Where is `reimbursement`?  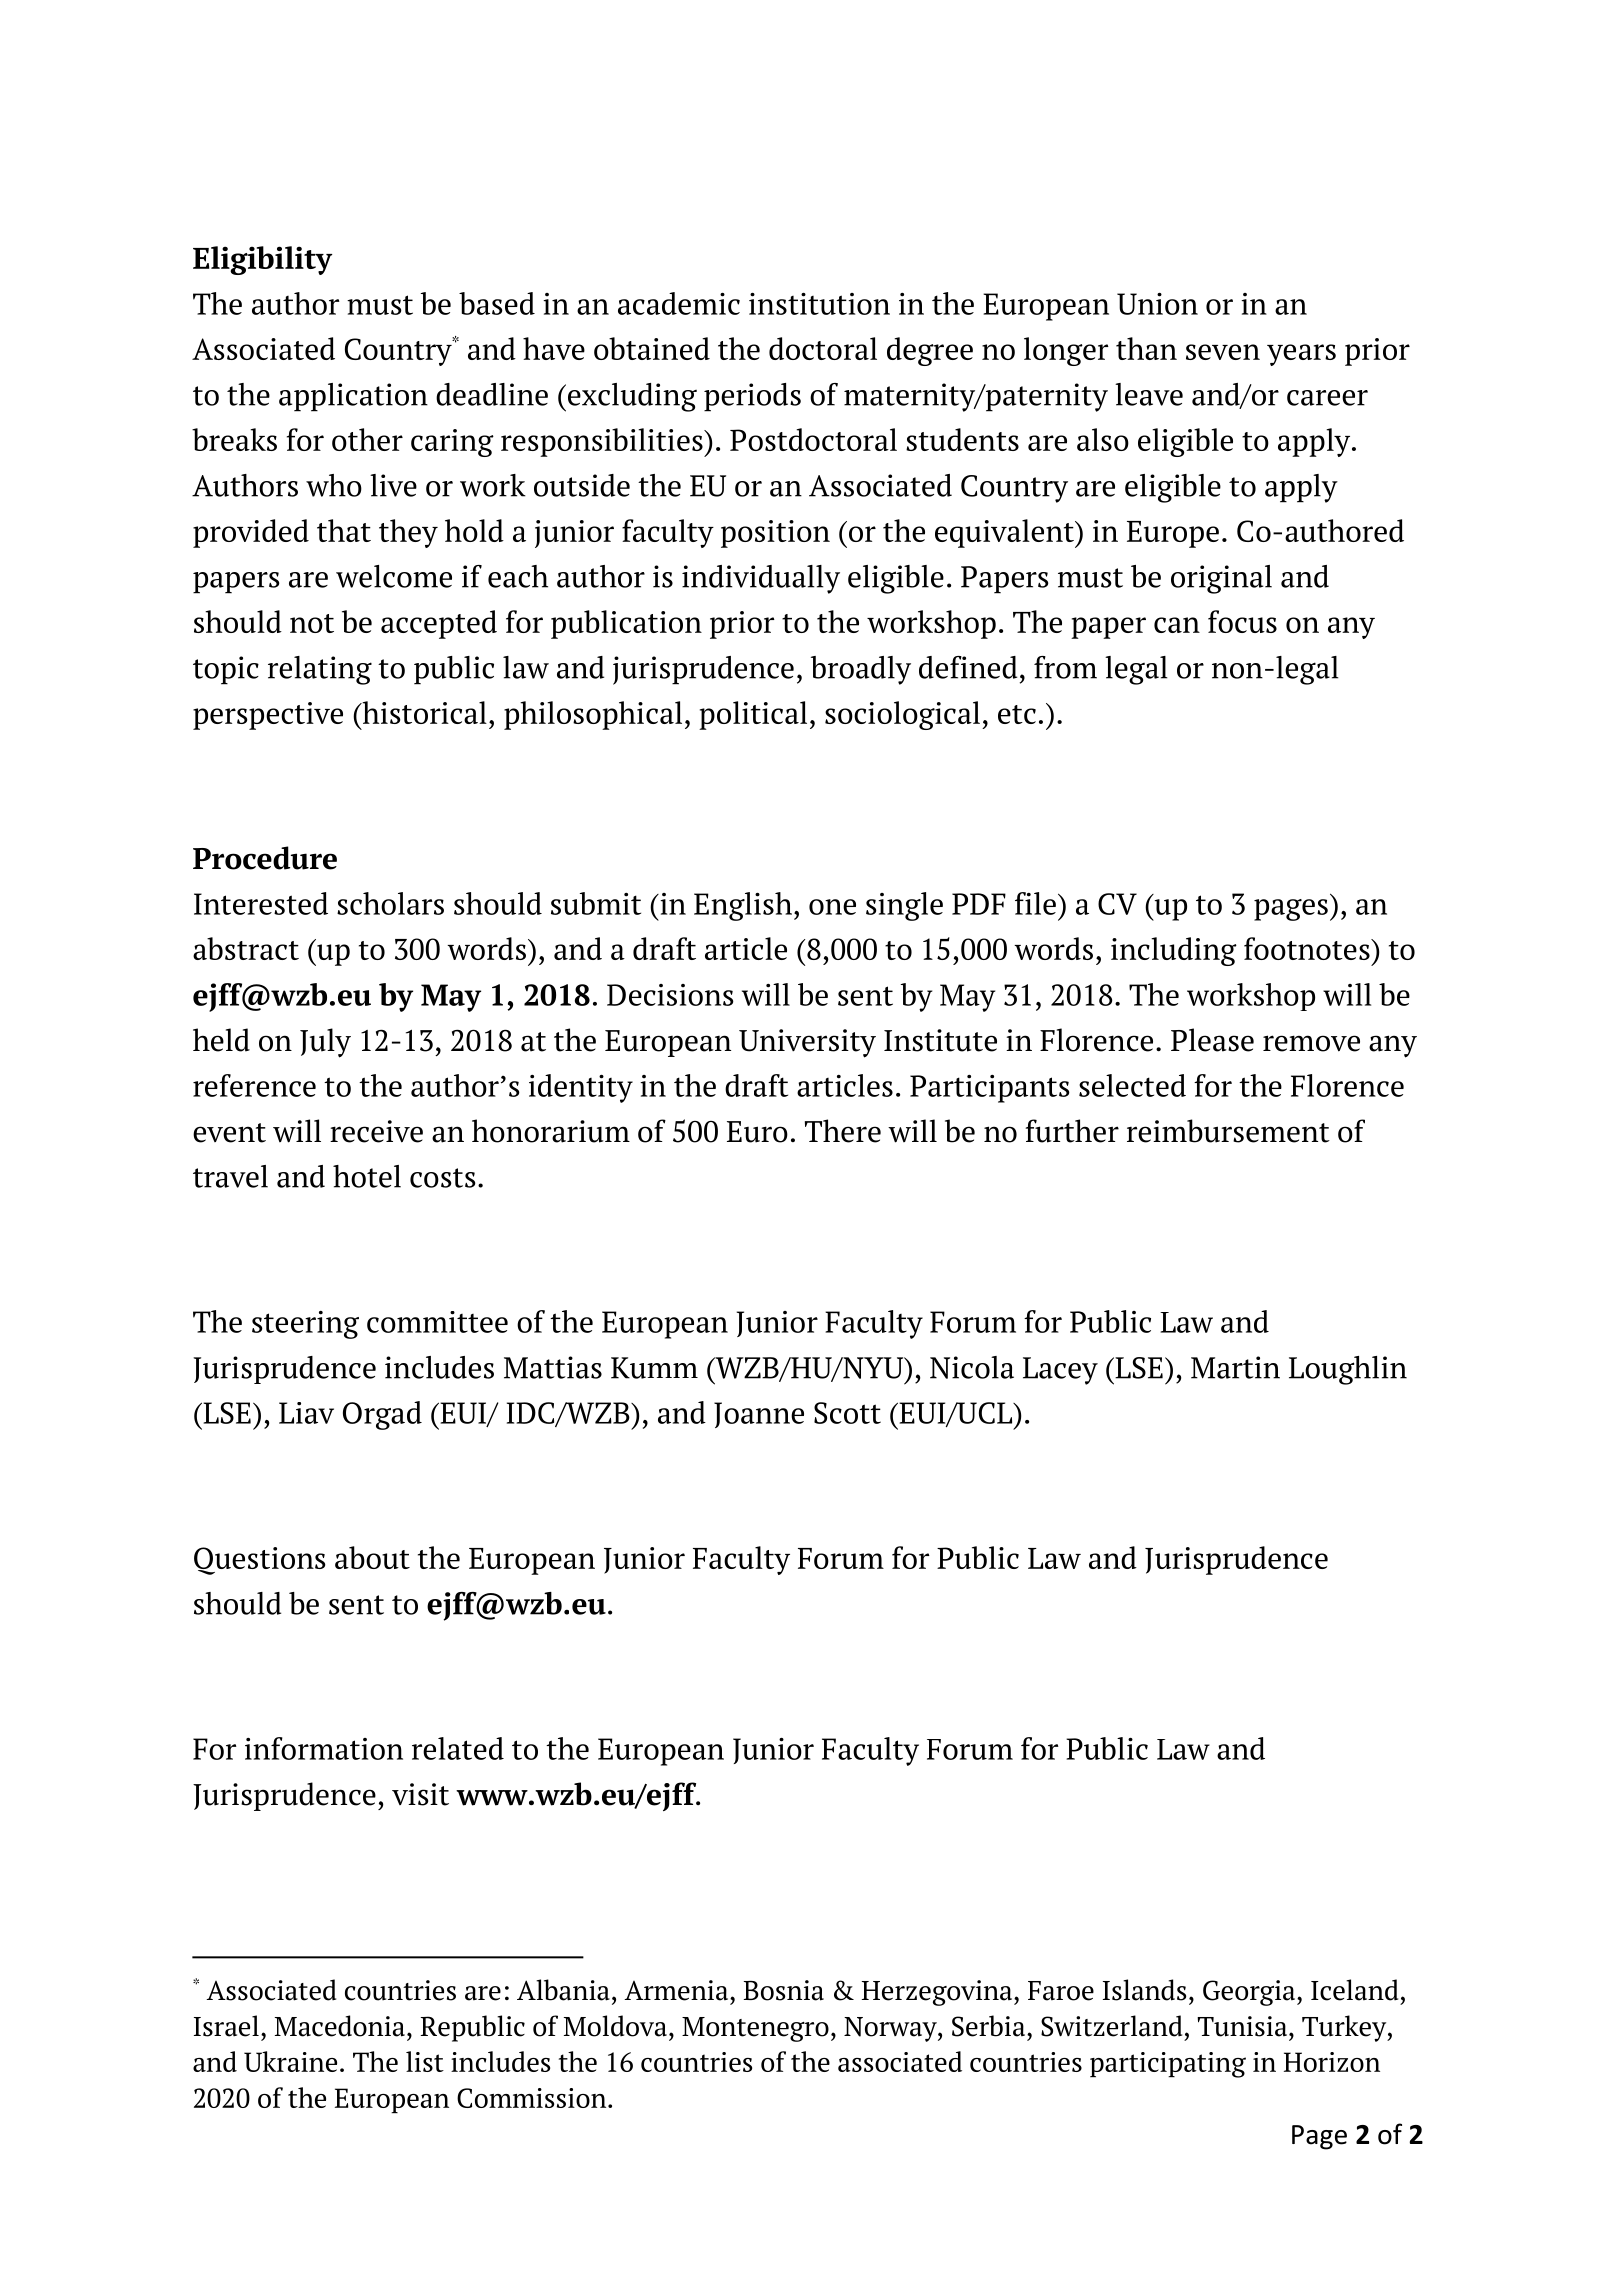 reimbursement is located at coordinates (1228, 1131).
